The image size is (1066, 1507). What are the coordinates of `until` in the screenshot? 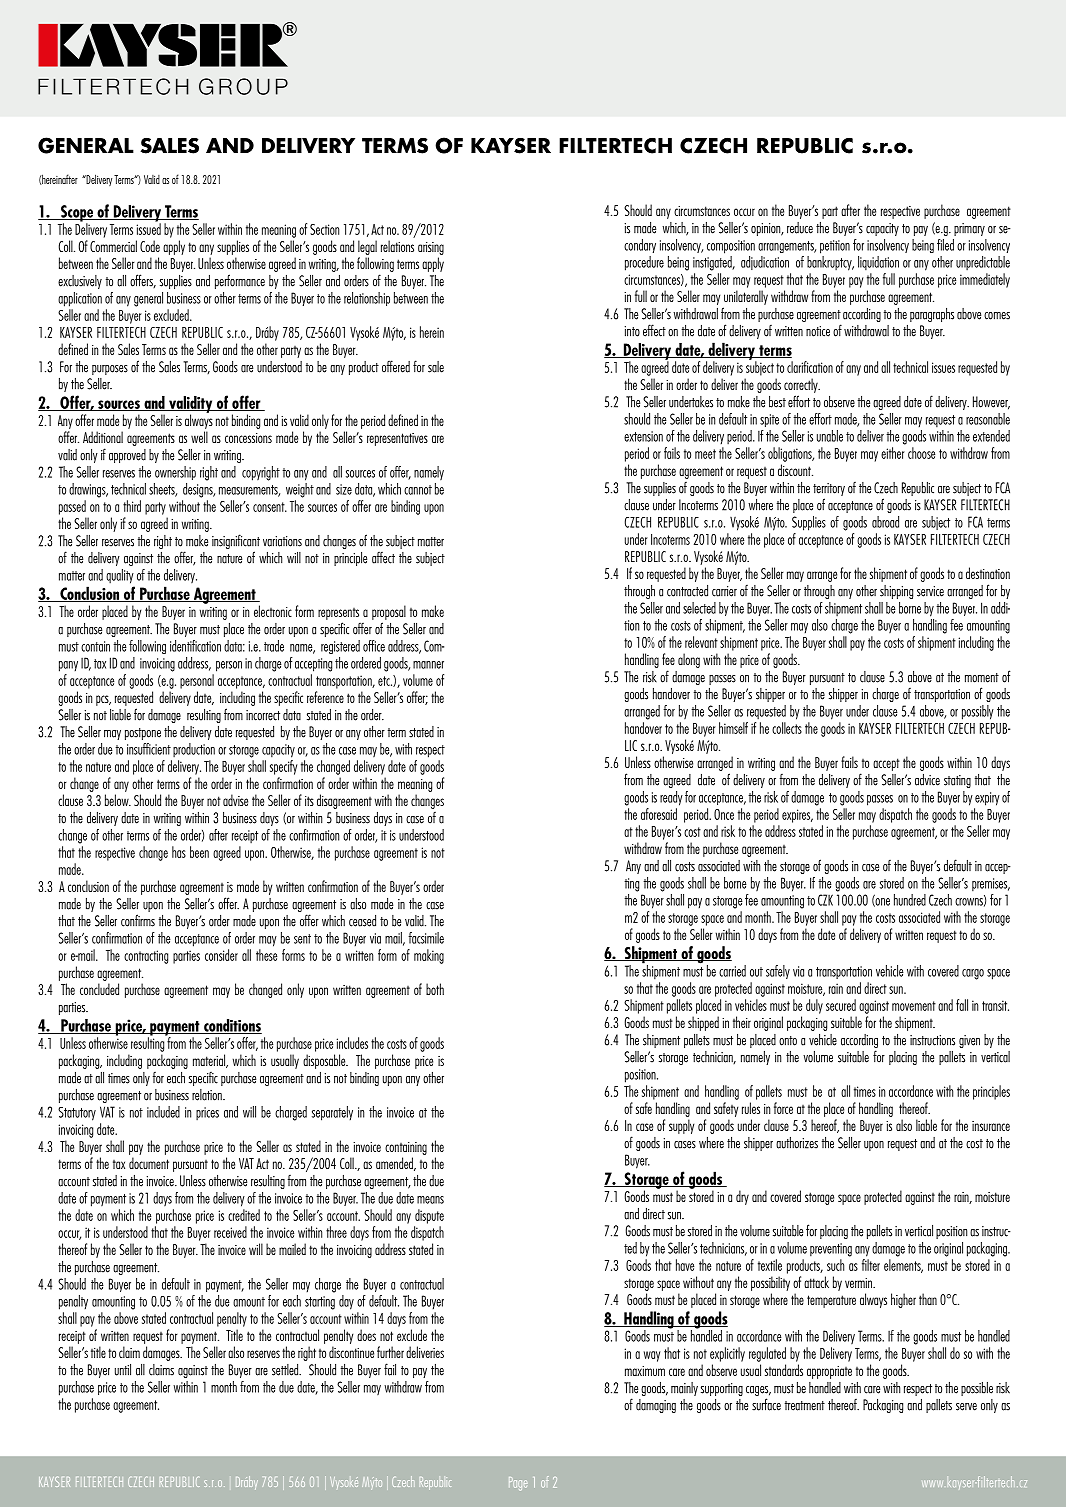 It's located at (123, 1370).
